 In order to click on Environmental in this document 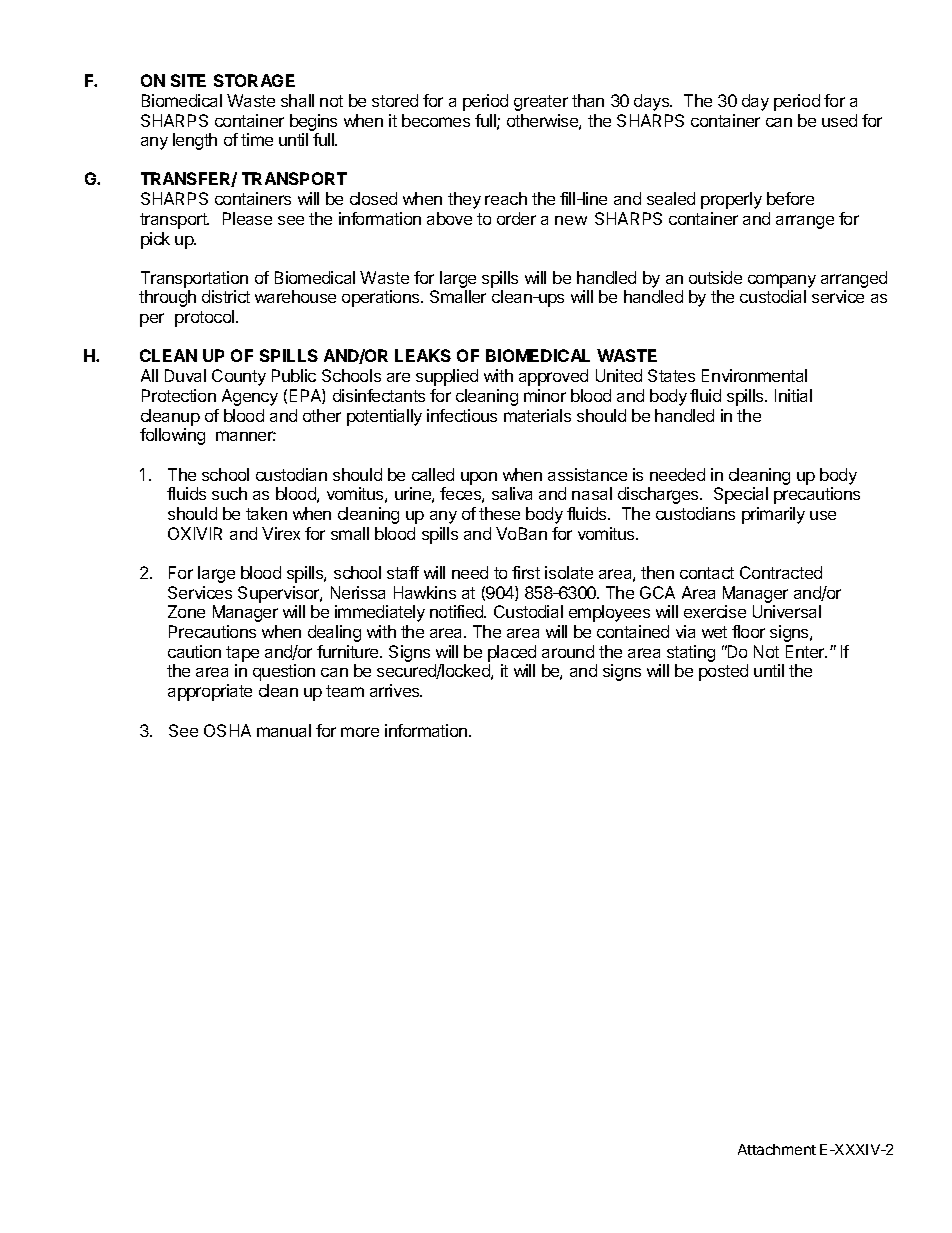, I will do `click(754, 375)`.
